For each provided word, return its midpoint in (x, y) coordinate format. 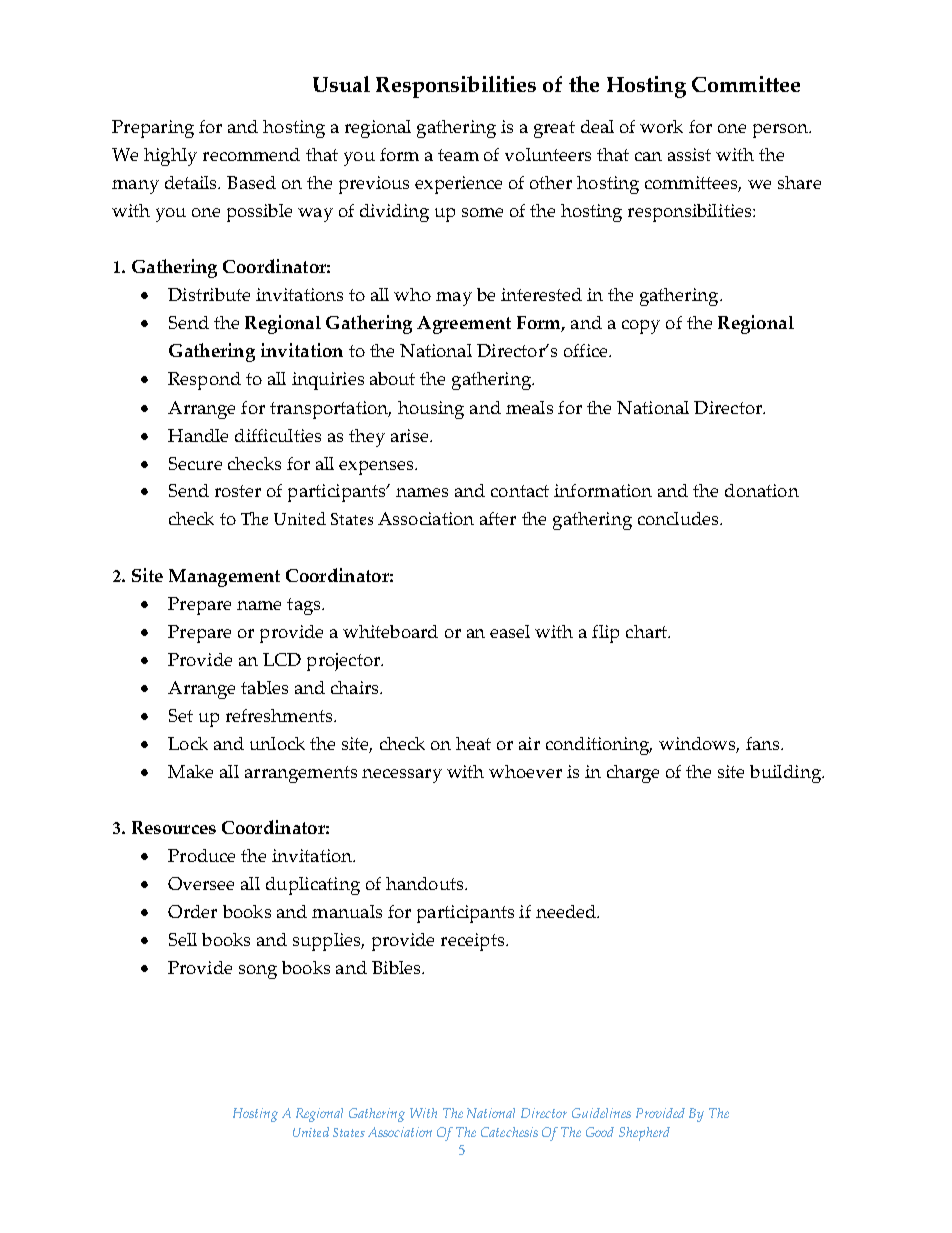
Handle (198, 435)
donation (762, 490)
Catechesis (509, 1132)
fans (764, 743)
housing (431, 410)
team (458, 155)
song (258, 972)
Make (190, 771)
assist (689, 154)
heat (473, 743)
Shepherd (644, 1134)
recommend (251, 154)
